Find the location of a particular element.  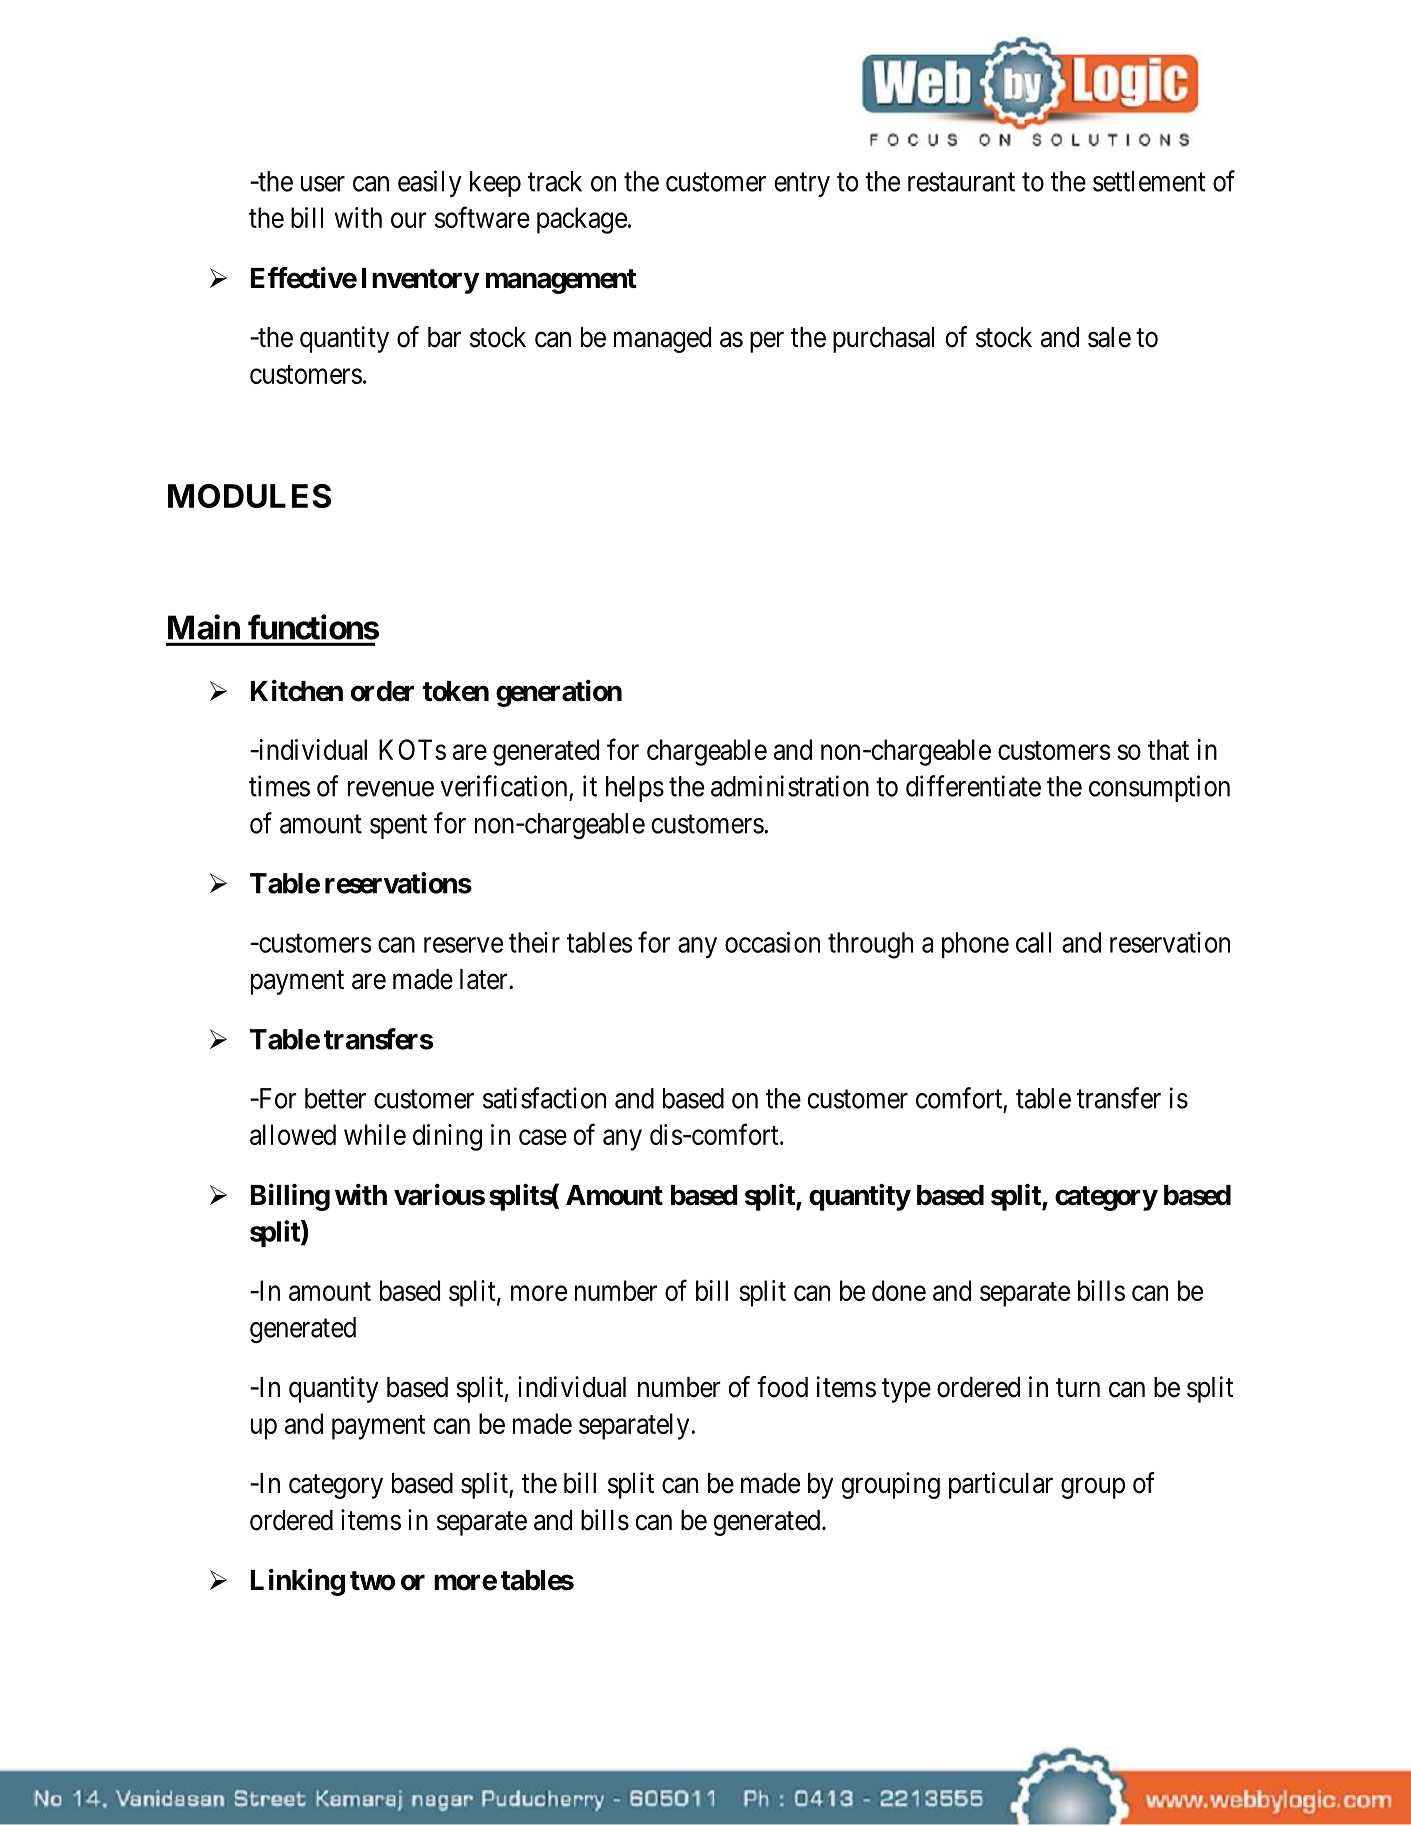

allowed is located at coordinates (293, 1134).
